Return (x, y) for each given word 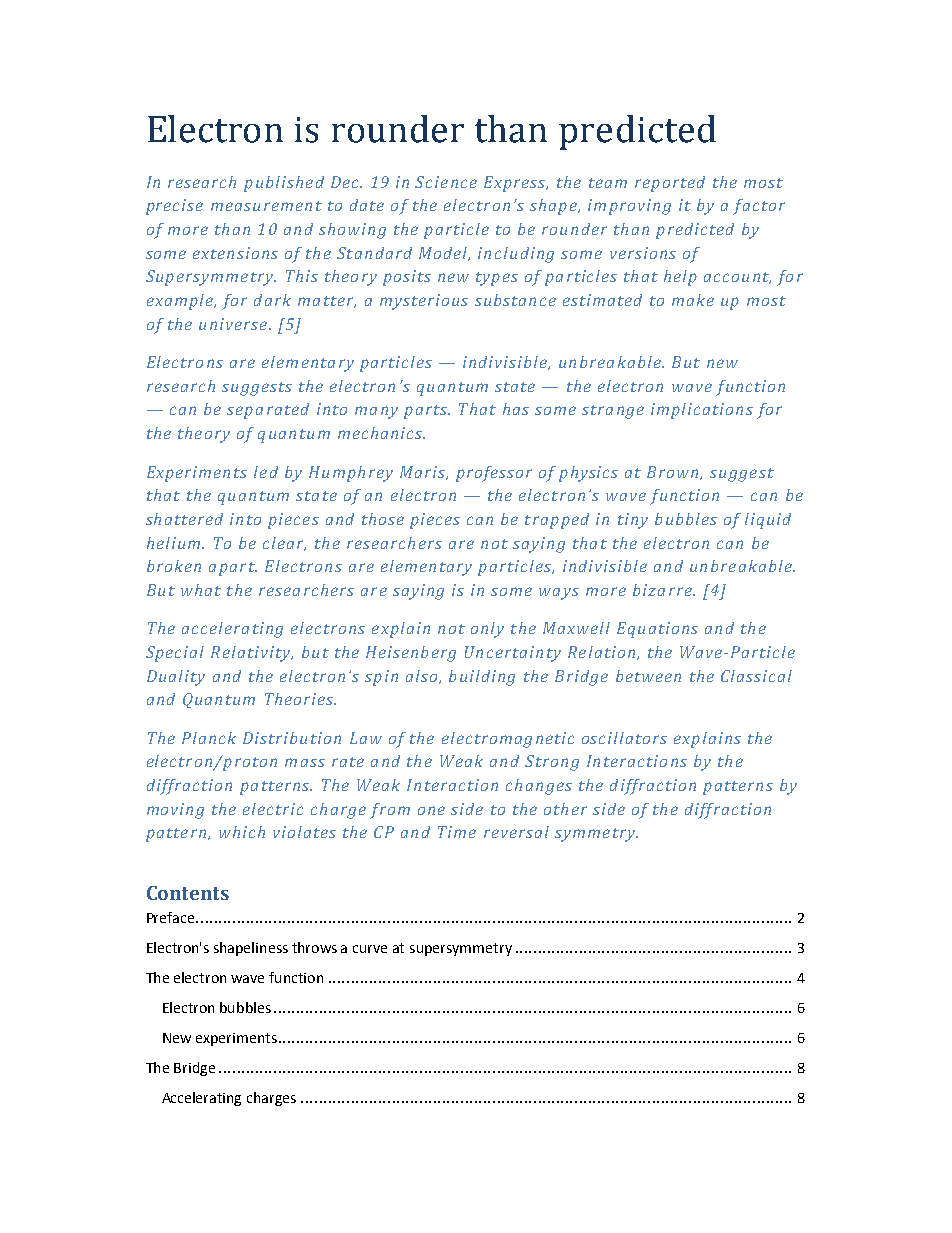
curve (370, 949)
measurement (266, 206)
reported (670, 184)
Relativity (252, 654)
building (482, 678)
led (266, 472)
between (648, 676)
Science (446, 182)
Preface (172, 917)
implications (702, 411)
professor (494, 474)
